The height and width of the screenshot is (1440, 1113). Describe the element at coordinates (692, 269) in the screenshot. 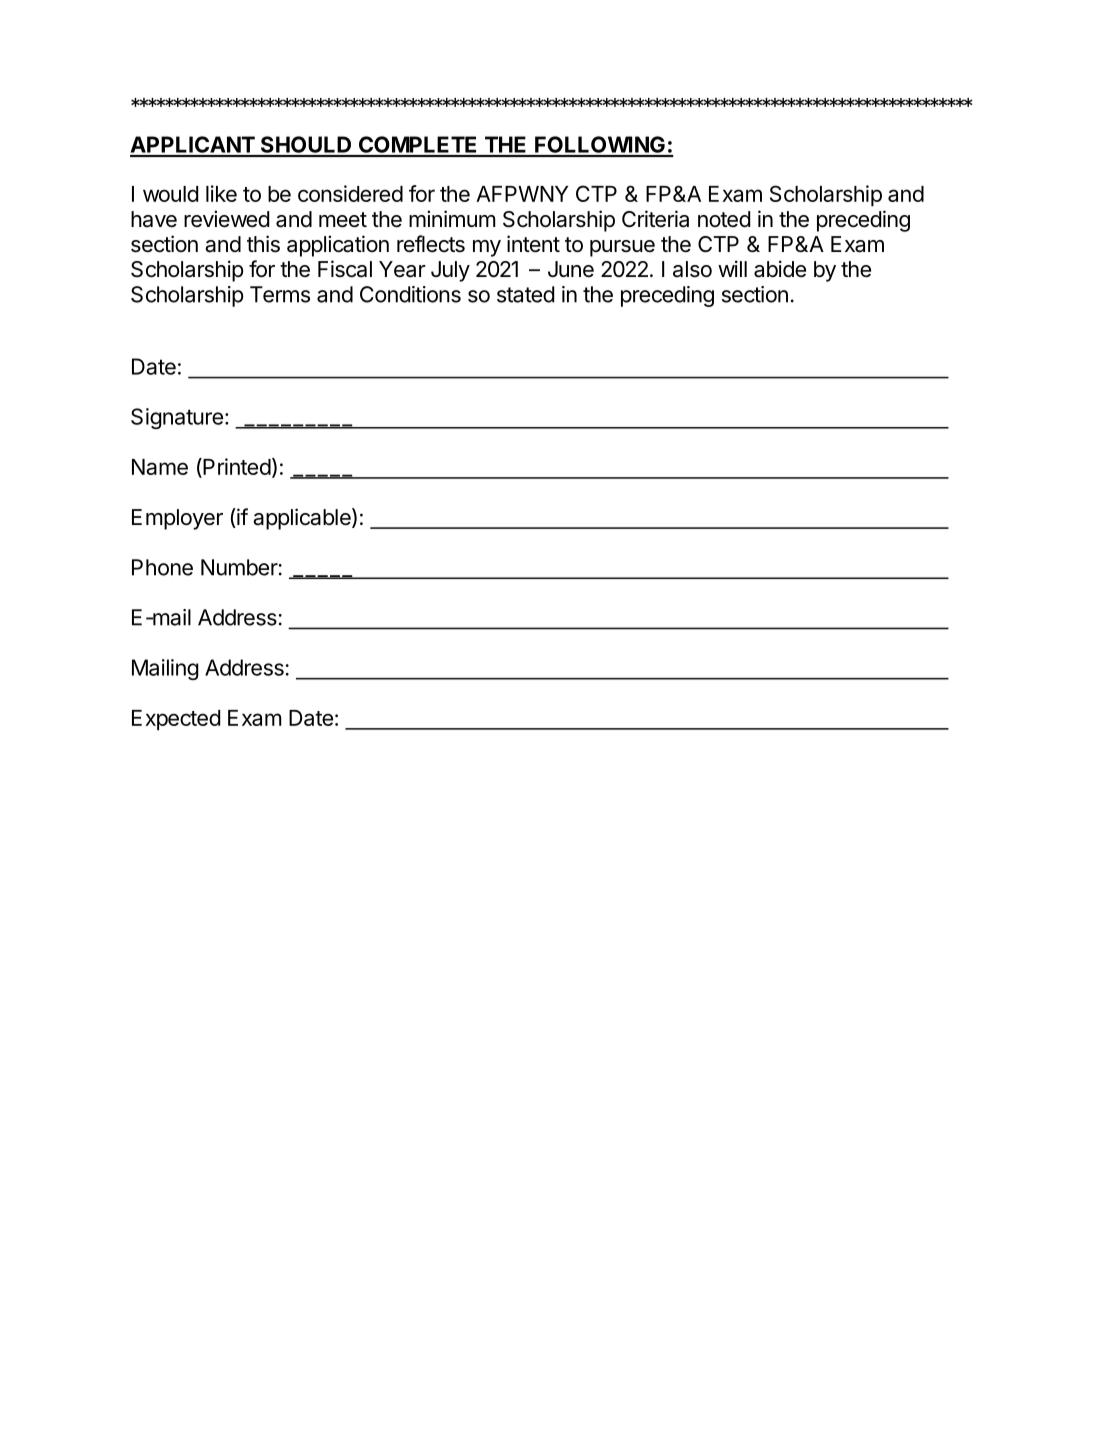

I see `also` at that location.
